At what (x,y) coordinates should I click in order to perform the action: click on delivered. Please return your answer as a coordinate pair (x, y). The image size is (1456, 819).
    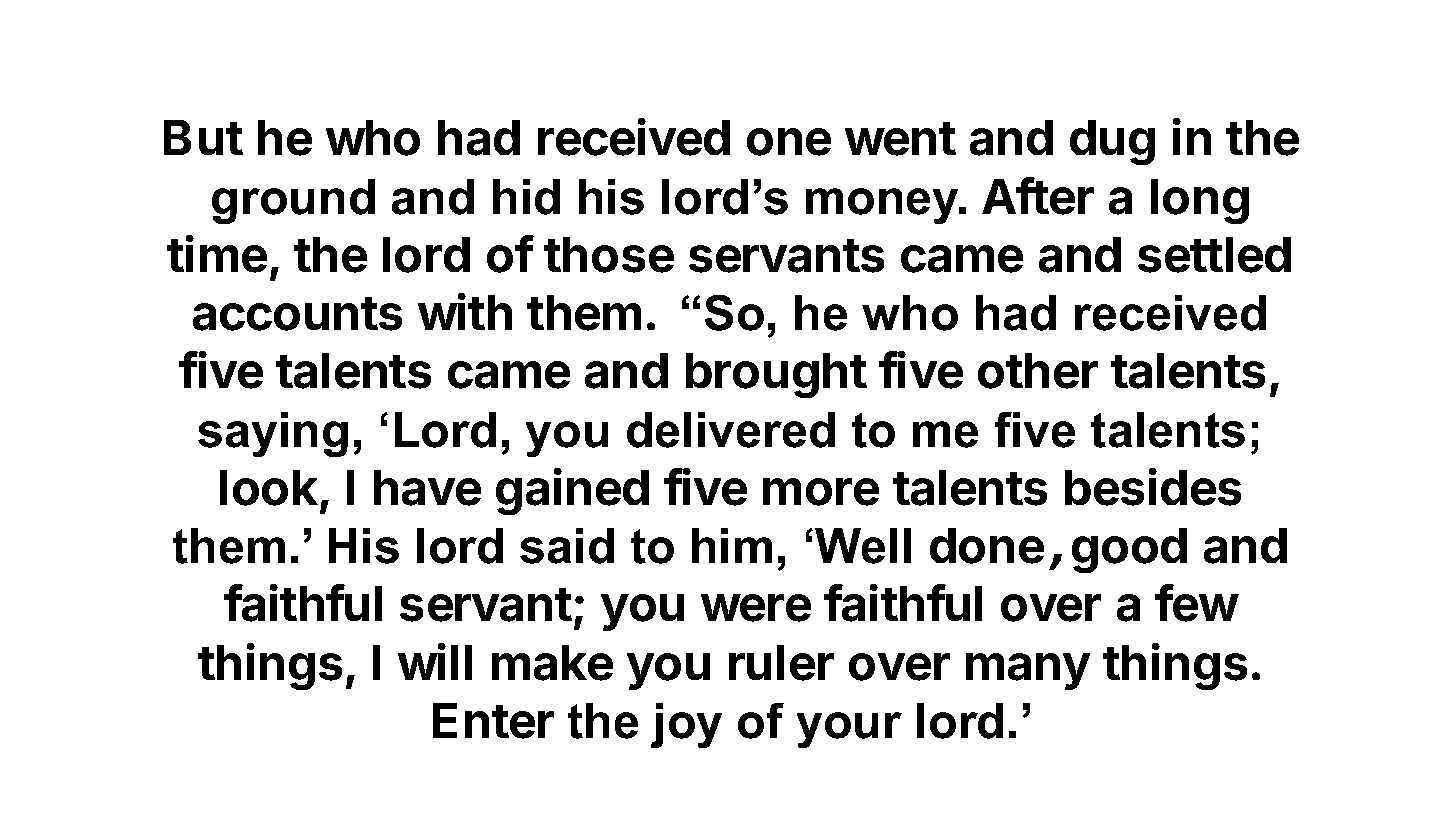
    Looking at the image, I should click on (731, 430).
